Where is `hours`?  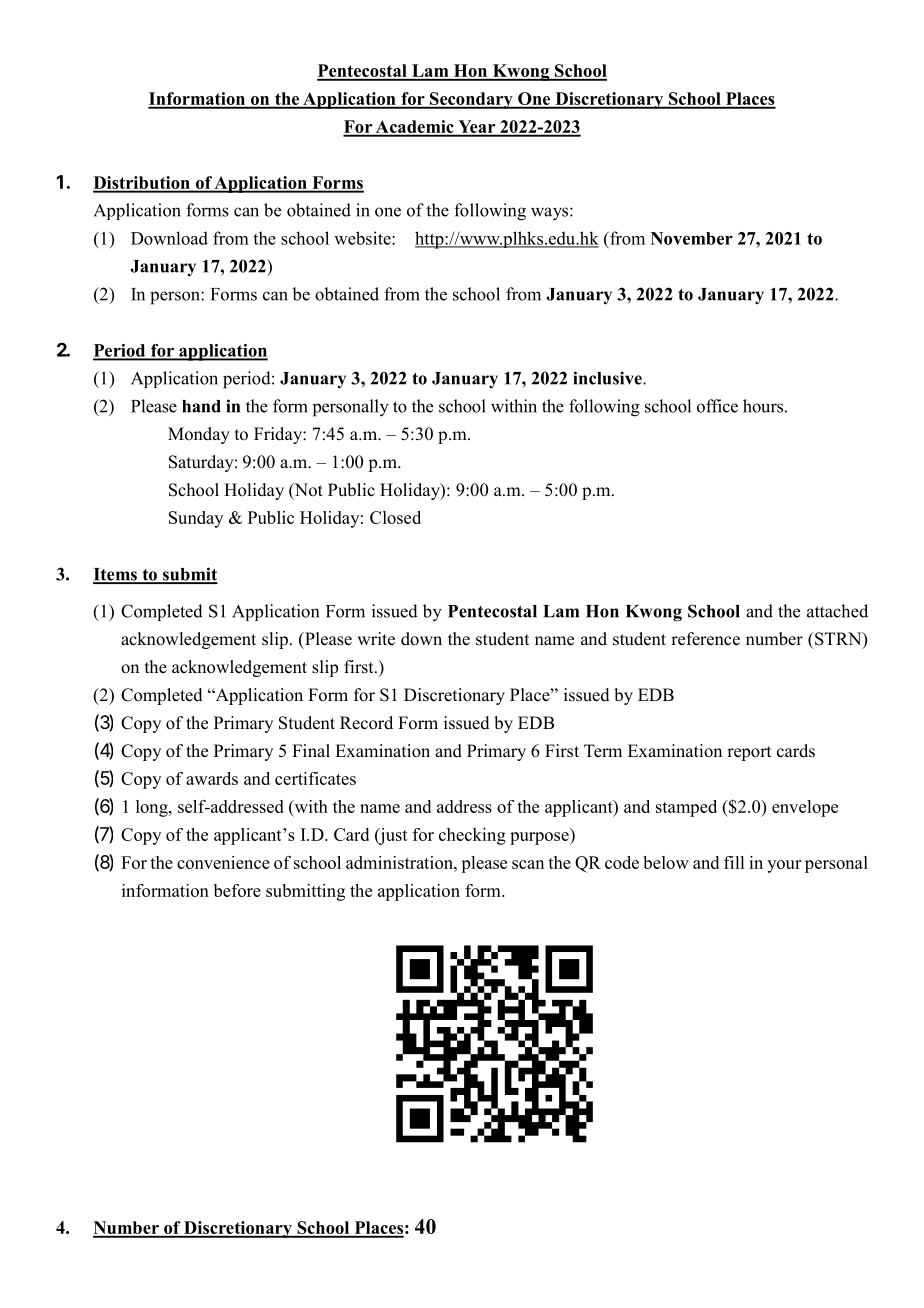
hours is located at coordinates (763, 406).
